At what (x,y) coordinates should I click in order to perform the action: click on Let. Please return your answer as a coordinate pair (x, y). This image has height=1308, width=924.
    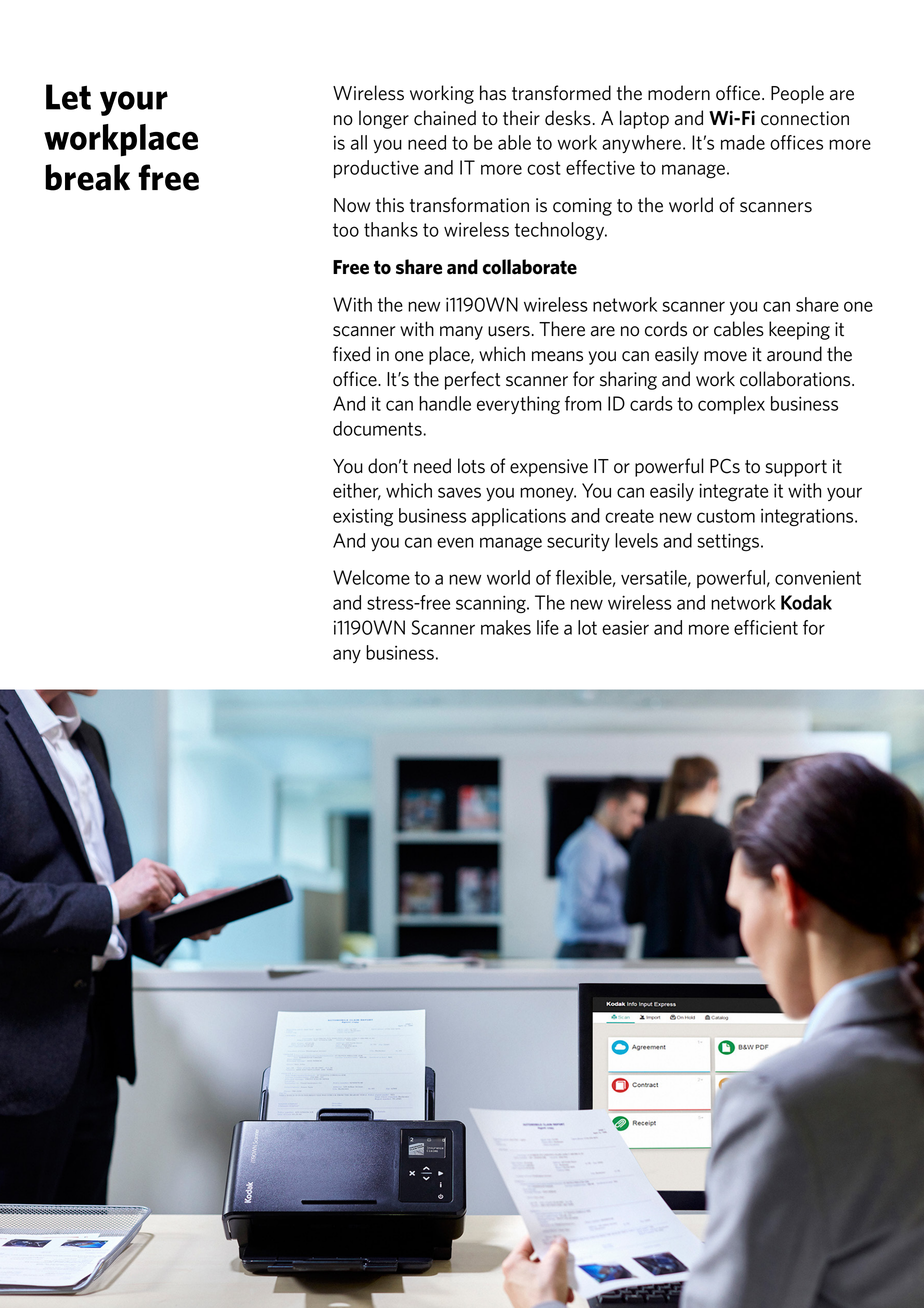
    Looking at the image, I should click on (68, 97).
